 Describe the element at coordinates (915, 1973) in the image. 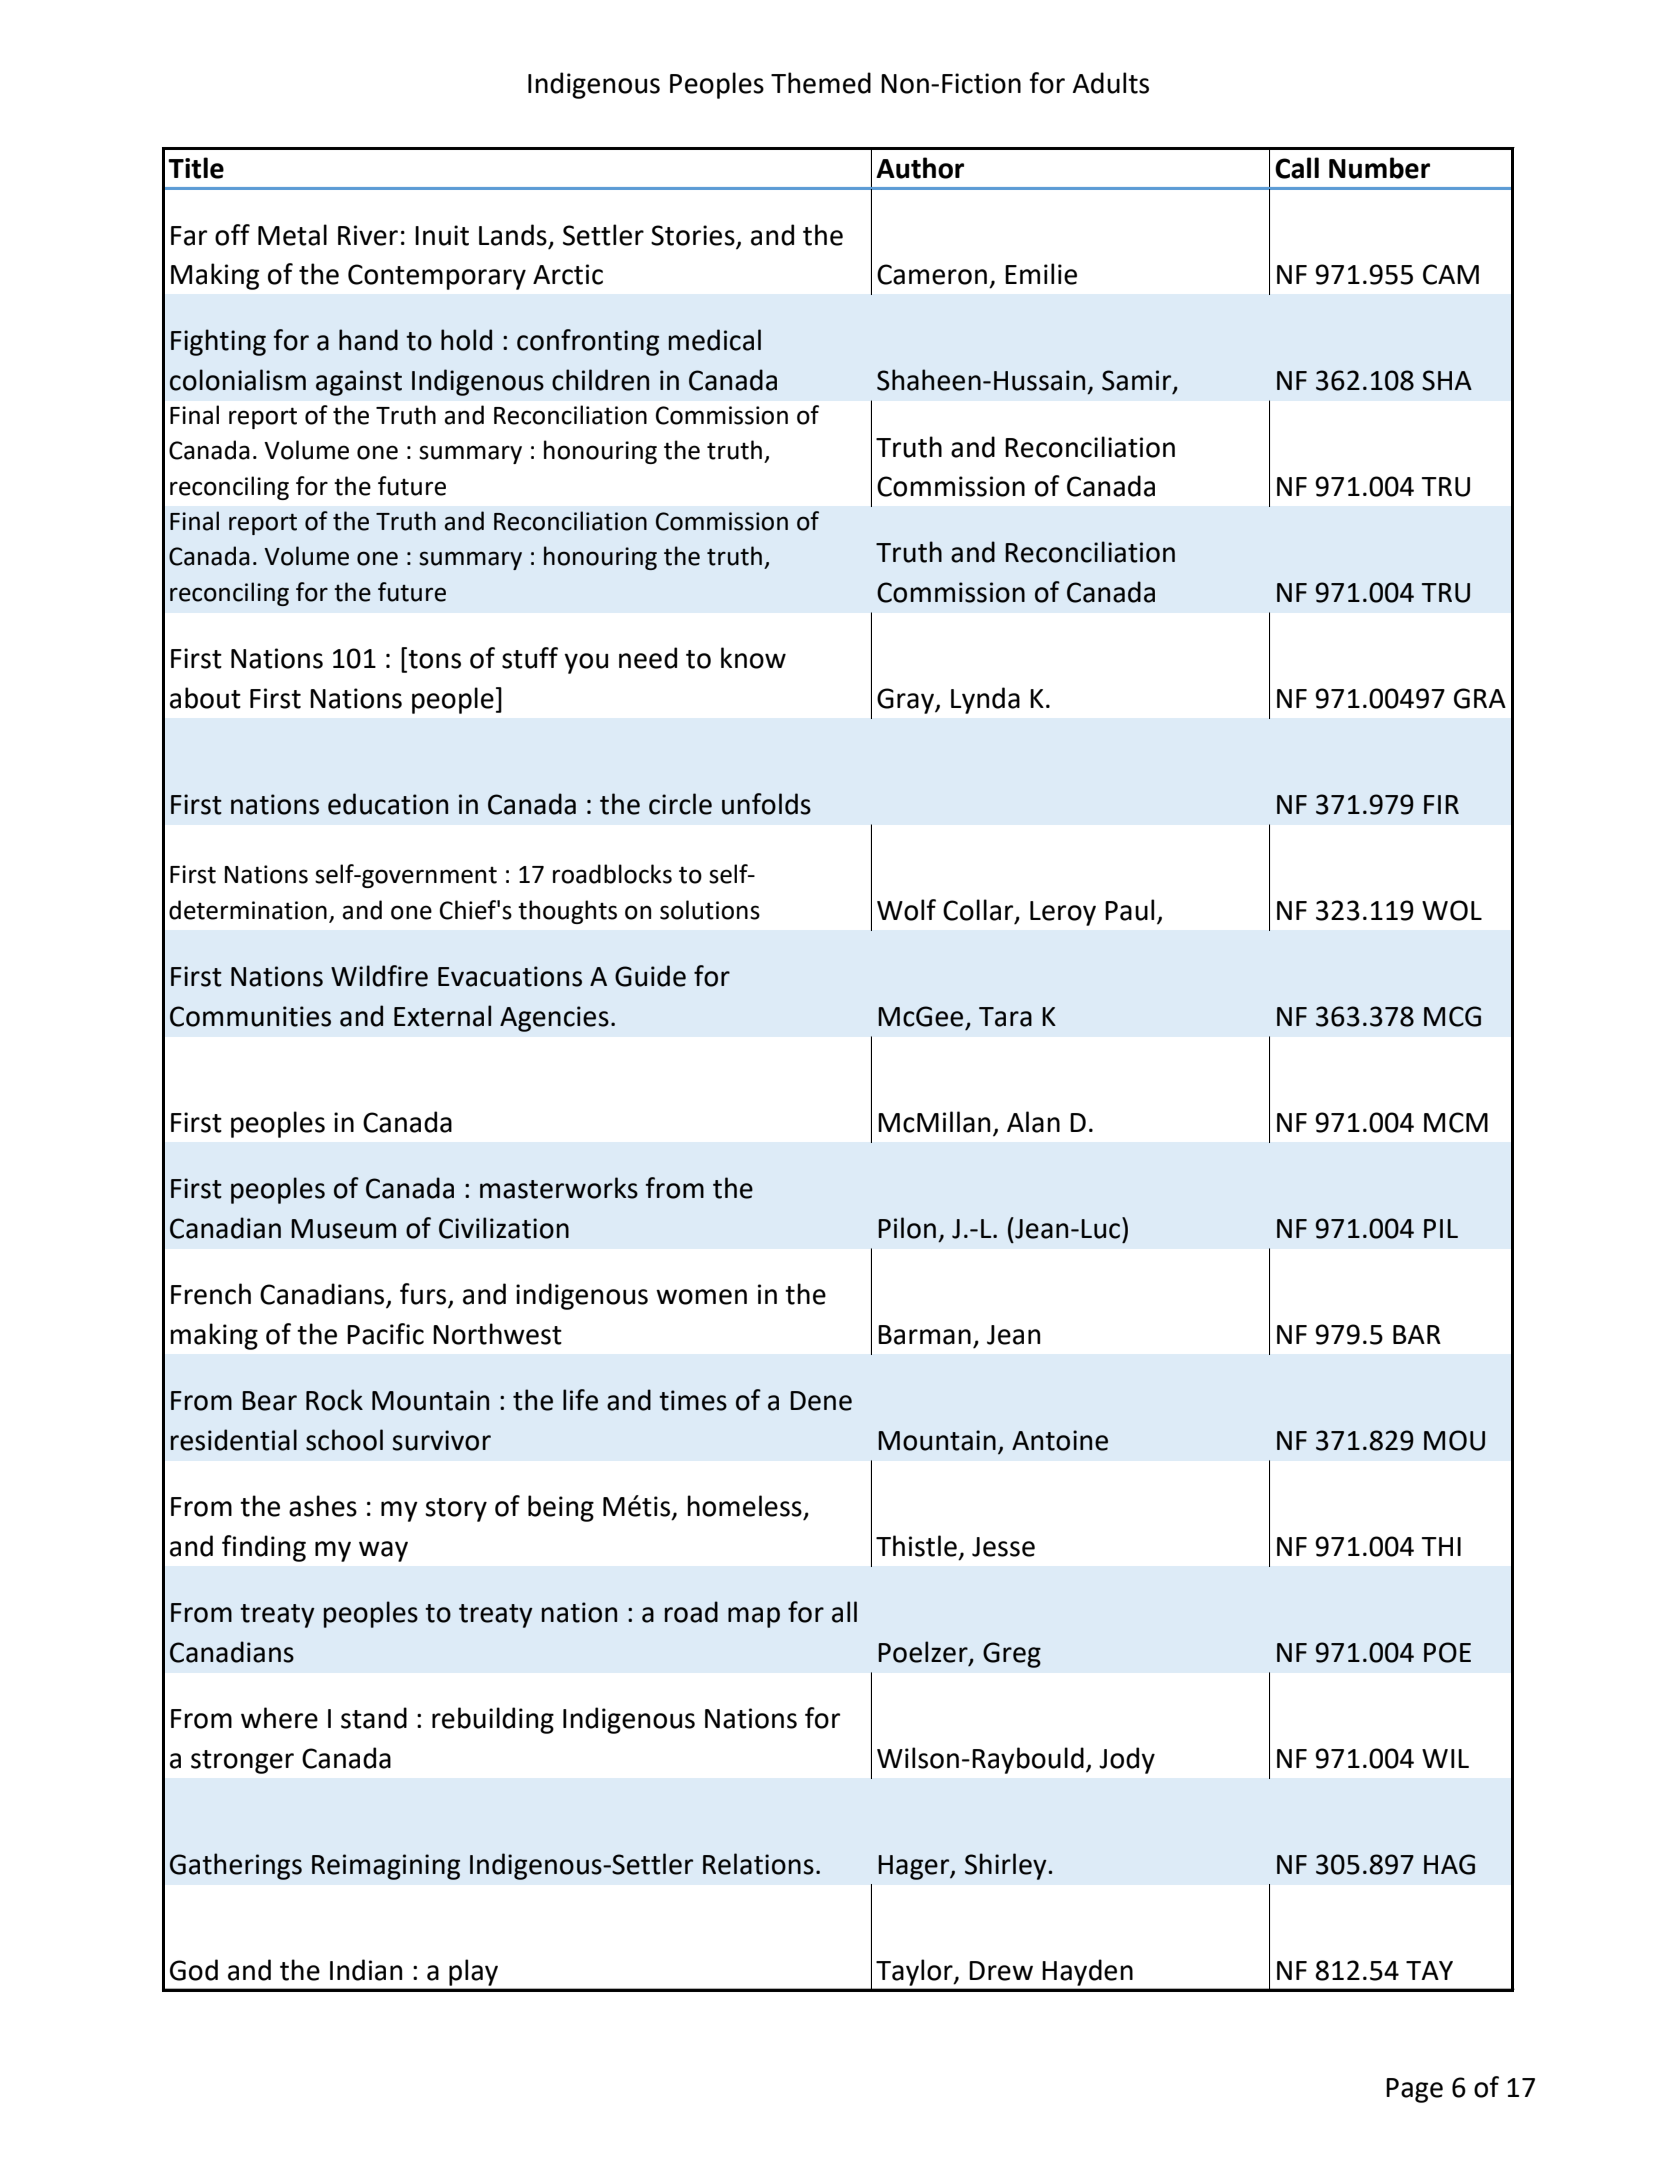

I see `Taylor` at that location.
